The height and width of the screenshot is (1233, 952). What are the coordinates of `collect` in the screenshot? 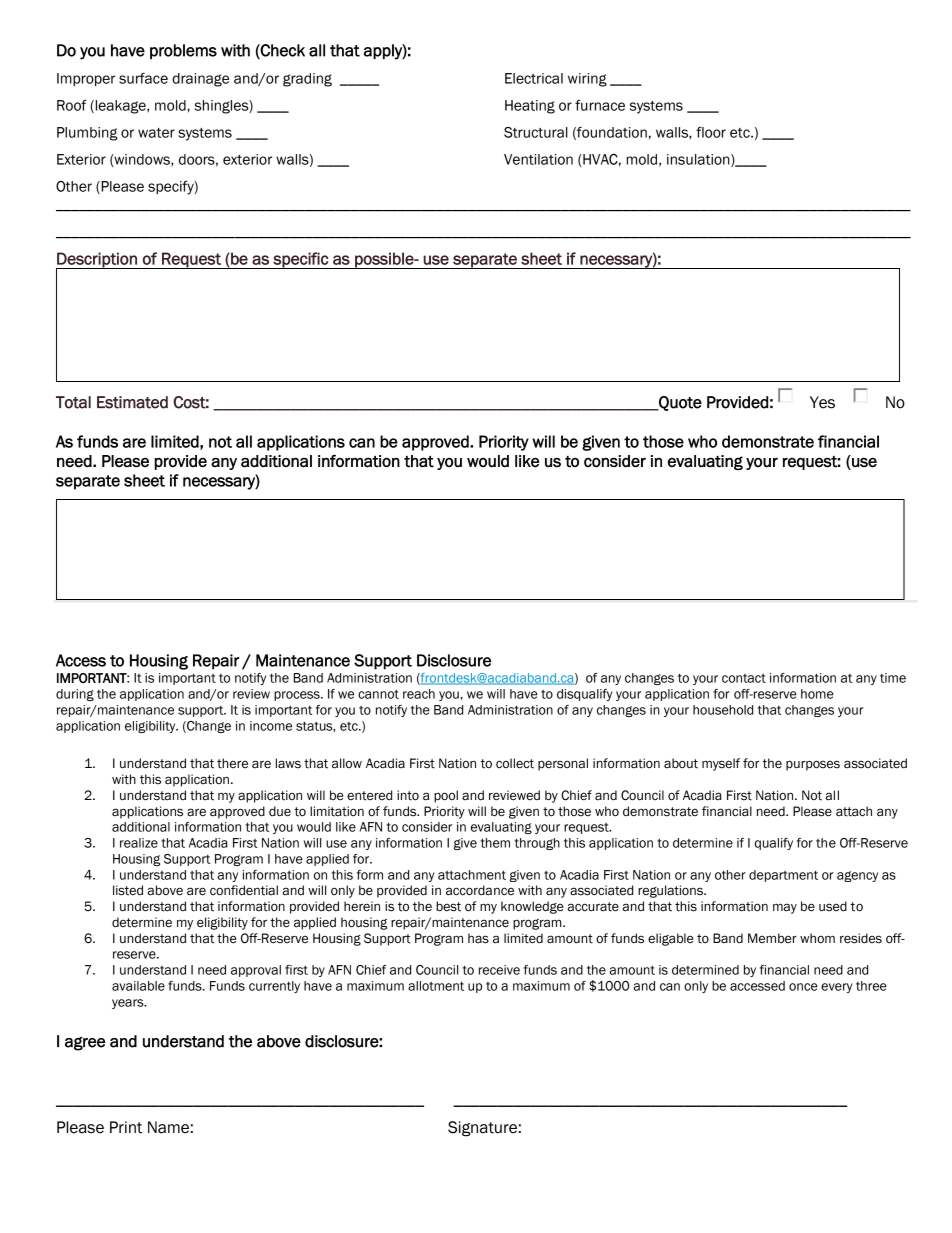 It's located at (515, 763).
